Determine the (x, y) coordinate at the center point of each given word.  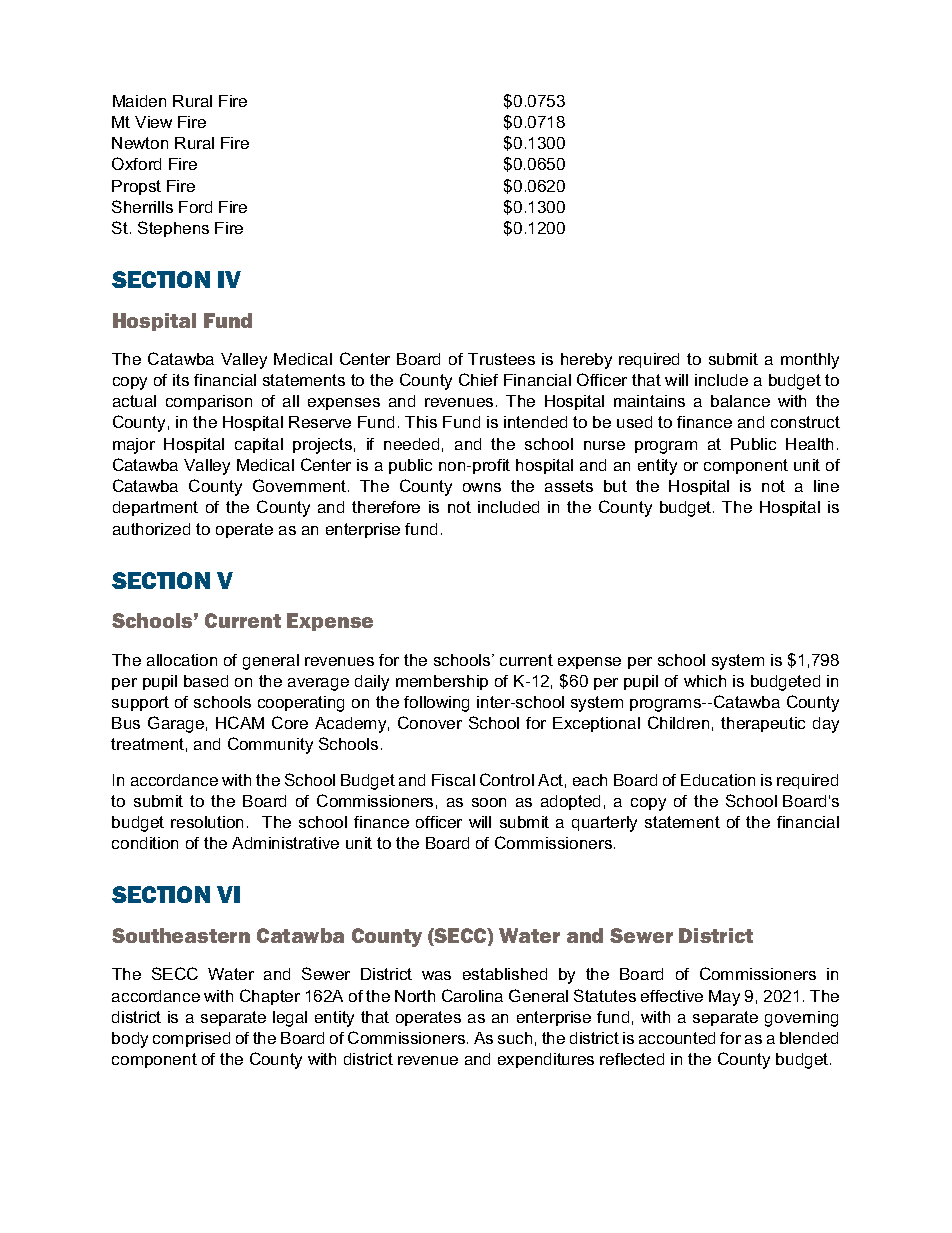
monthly (810, 361)
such (515, 1038)
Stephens (173, 229)
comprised (191, 1039)
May (724, 998)
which (705, 681)
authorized (151, 529)
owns (482, 487)
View (153, 122)
